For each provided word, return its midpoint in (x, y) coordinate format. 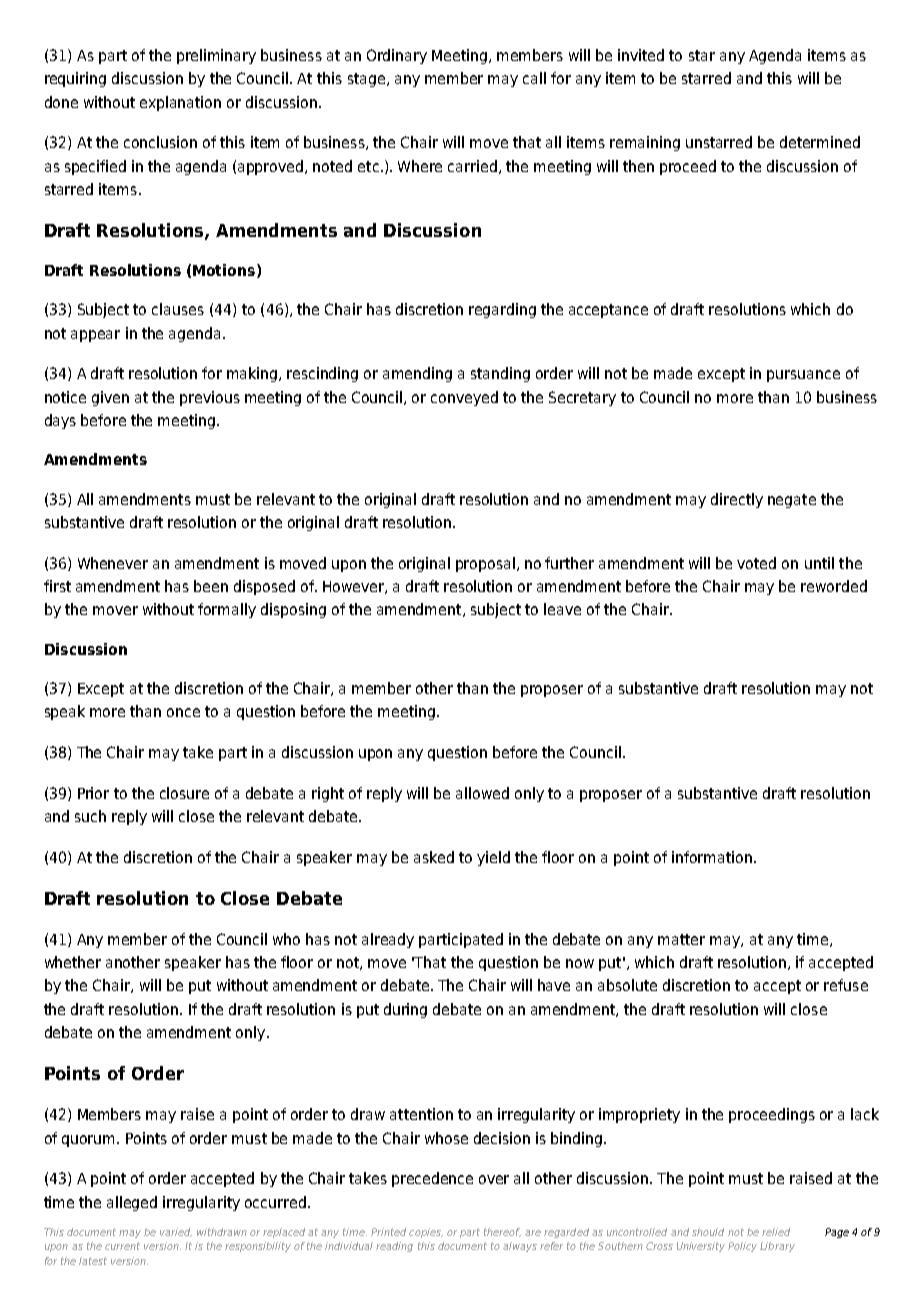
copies (426, 1233)
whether (73, 962)
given (110, 398)
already (388, 940)
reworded (834, 586)
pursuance (803, 376)
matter (681, 939)
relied (776, 1232)
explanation (180, 103)
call (534, 78)
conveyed (464, 398)
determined (820, 142)
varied (176, 1232)
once (183, 712)
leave (562, 609)
